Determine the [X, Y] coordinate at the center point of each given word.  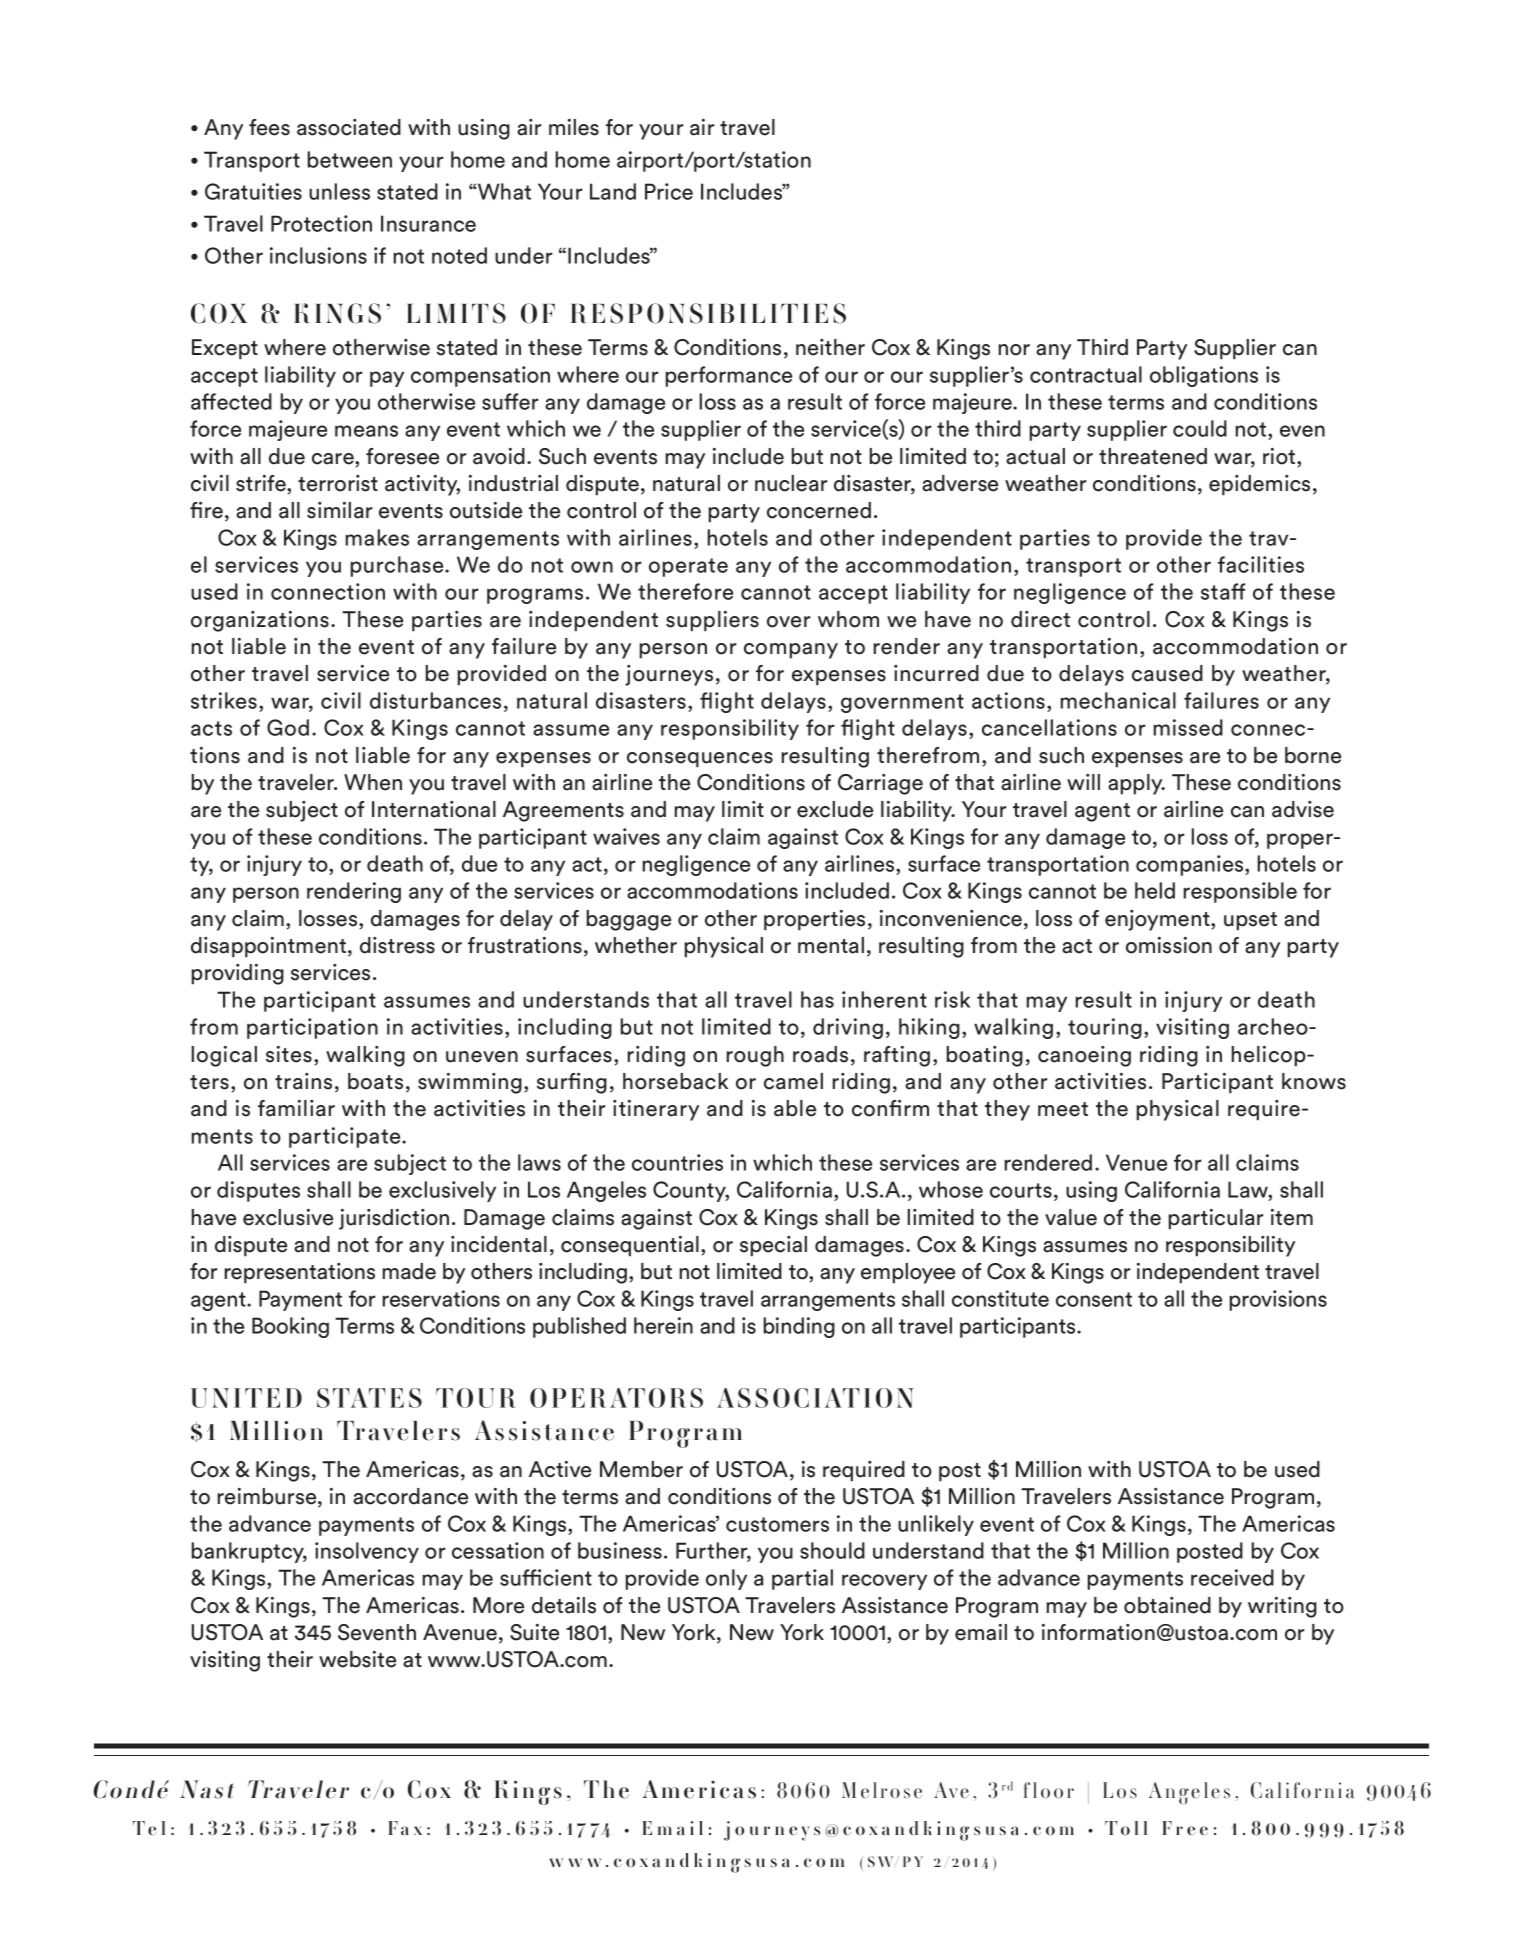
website [357, 1659]
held [1155, 890]
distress [397, 945]
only [726, 1579]
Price [669, 191]
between [349, 159]
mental [831, 945]
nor [1014, 350]
